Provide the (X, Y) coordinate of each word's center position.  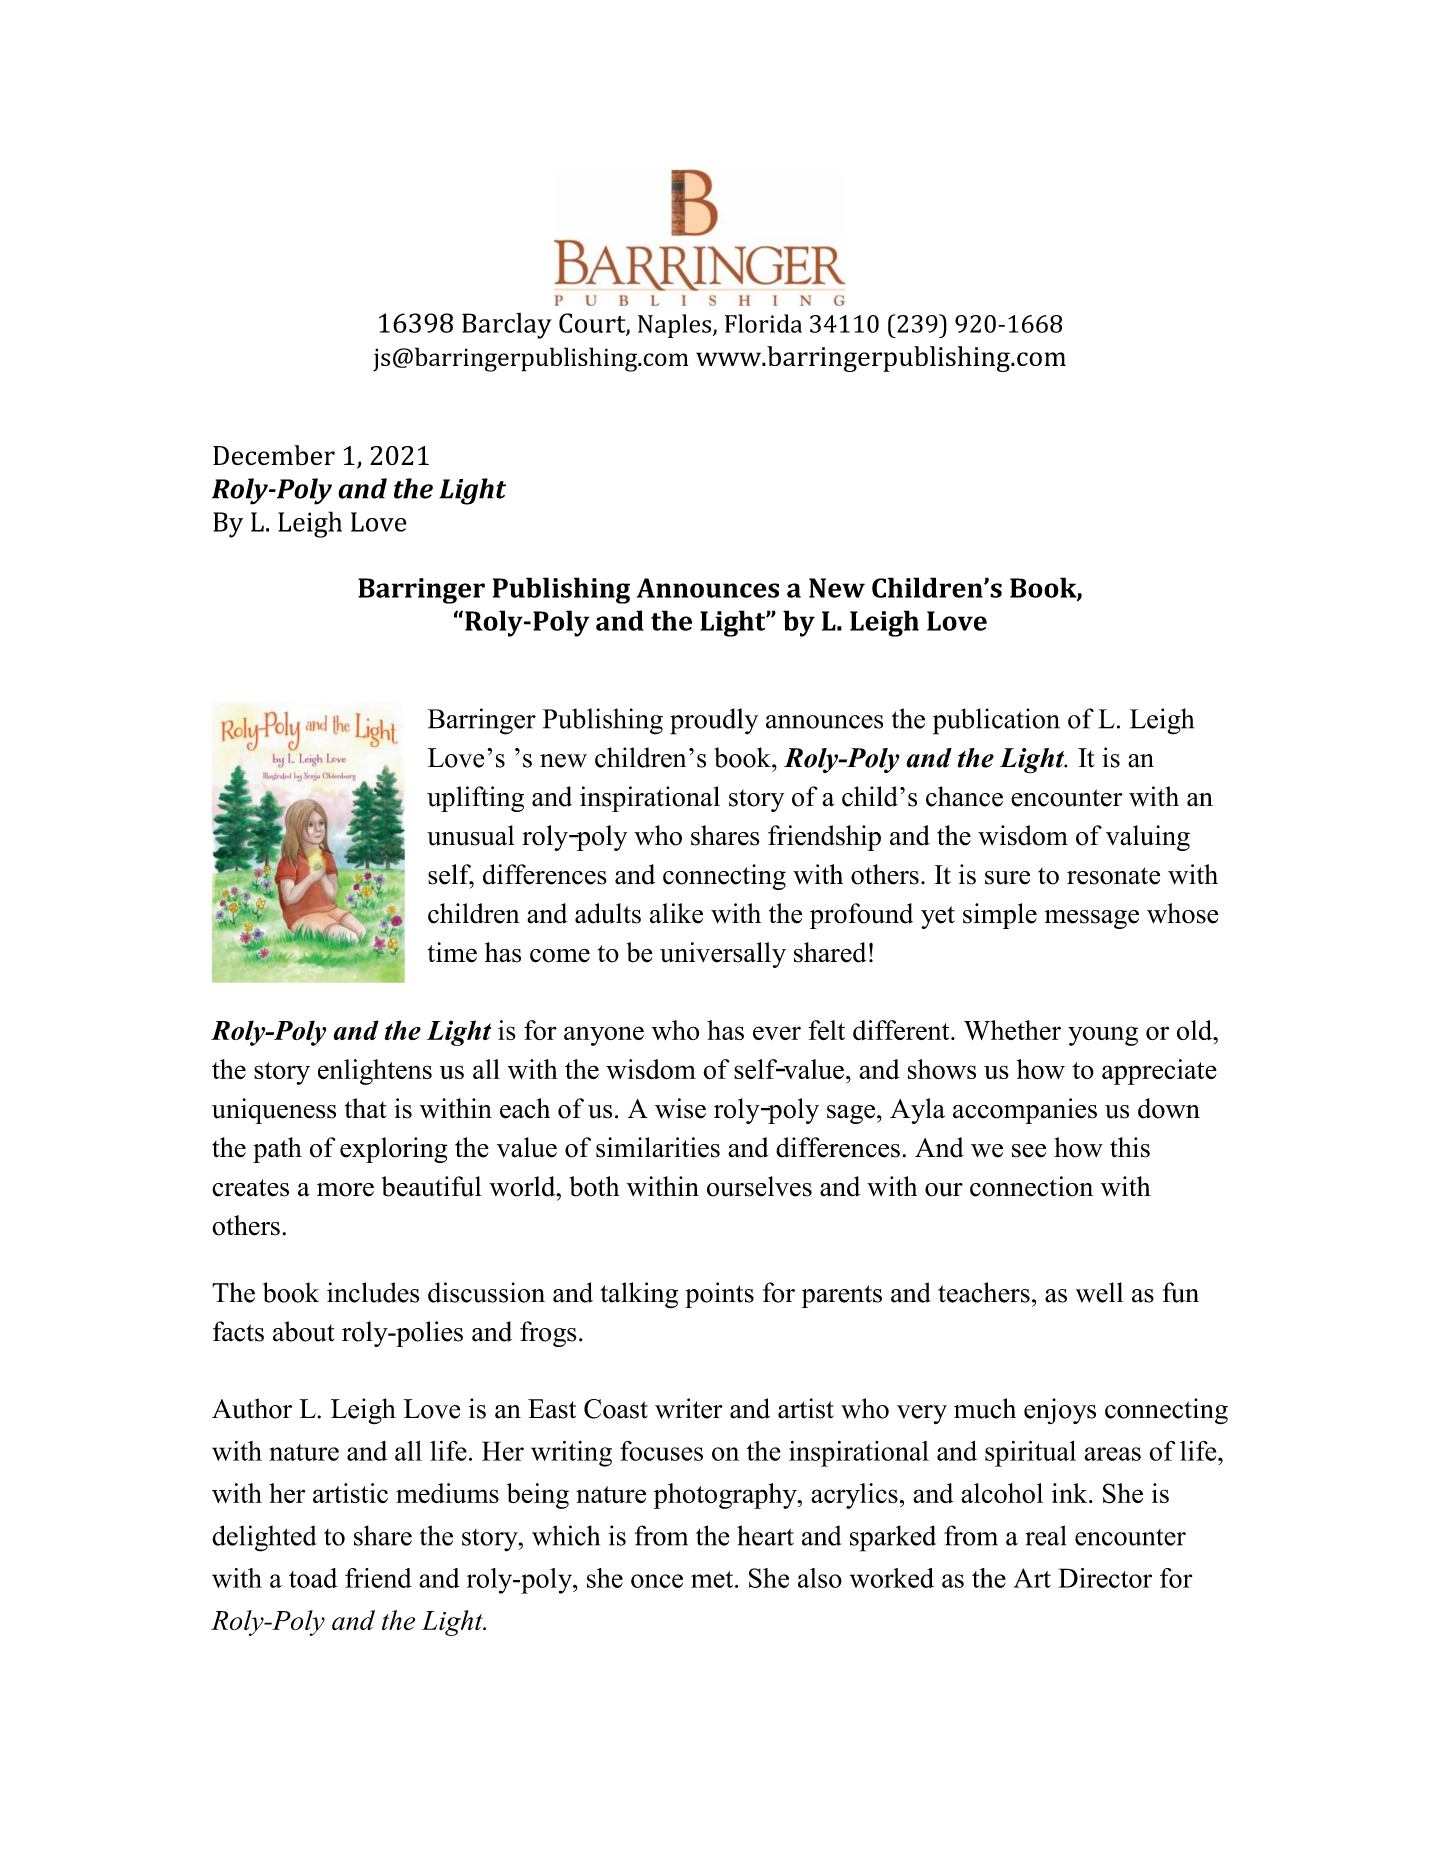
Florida (763, 323)
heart (765, 1535)
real (1045, 1535)
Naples (674, 326)
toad (313, 1578)
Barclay (507, 325)
